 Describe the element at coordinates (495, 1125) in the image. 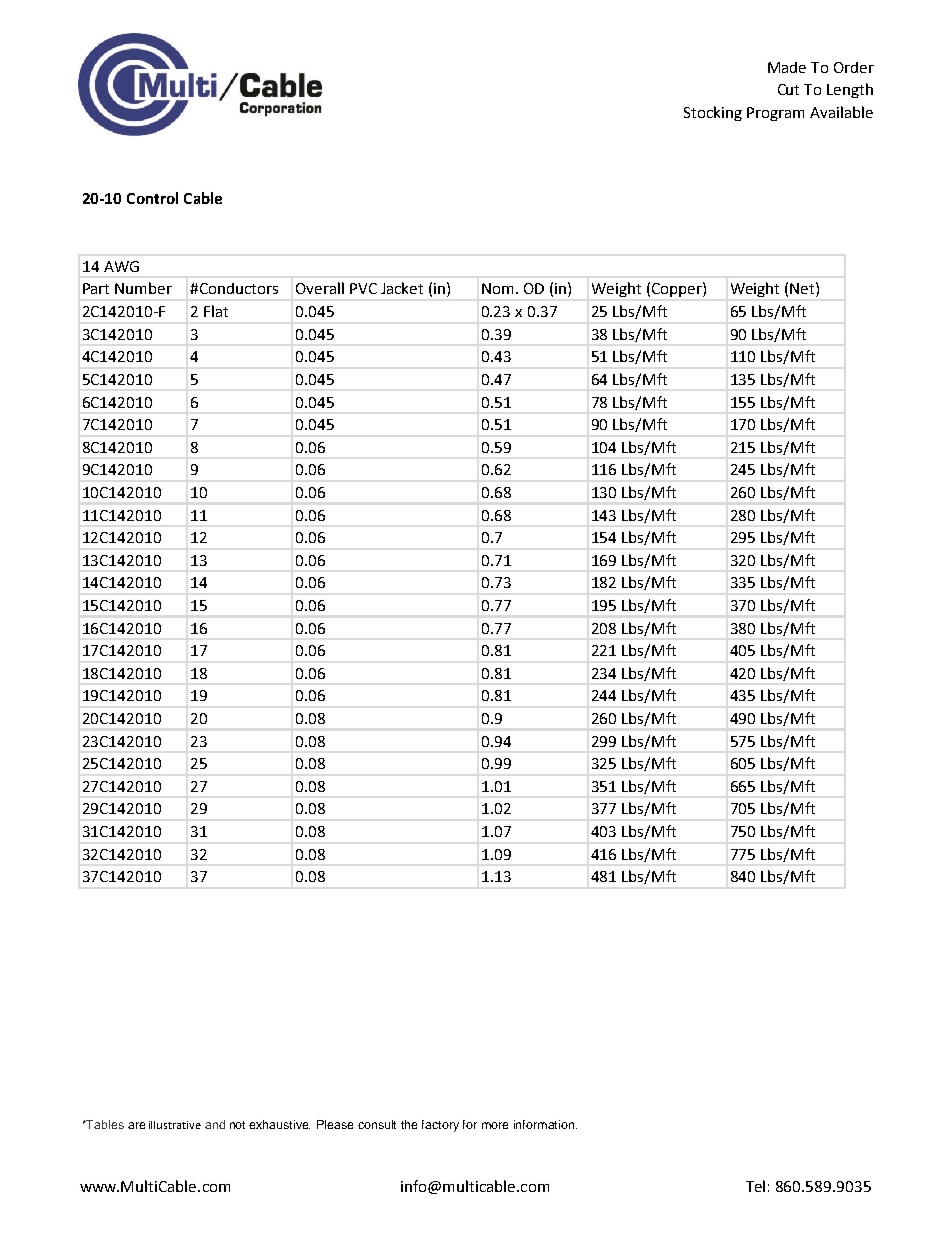

I see `more` at that location.
